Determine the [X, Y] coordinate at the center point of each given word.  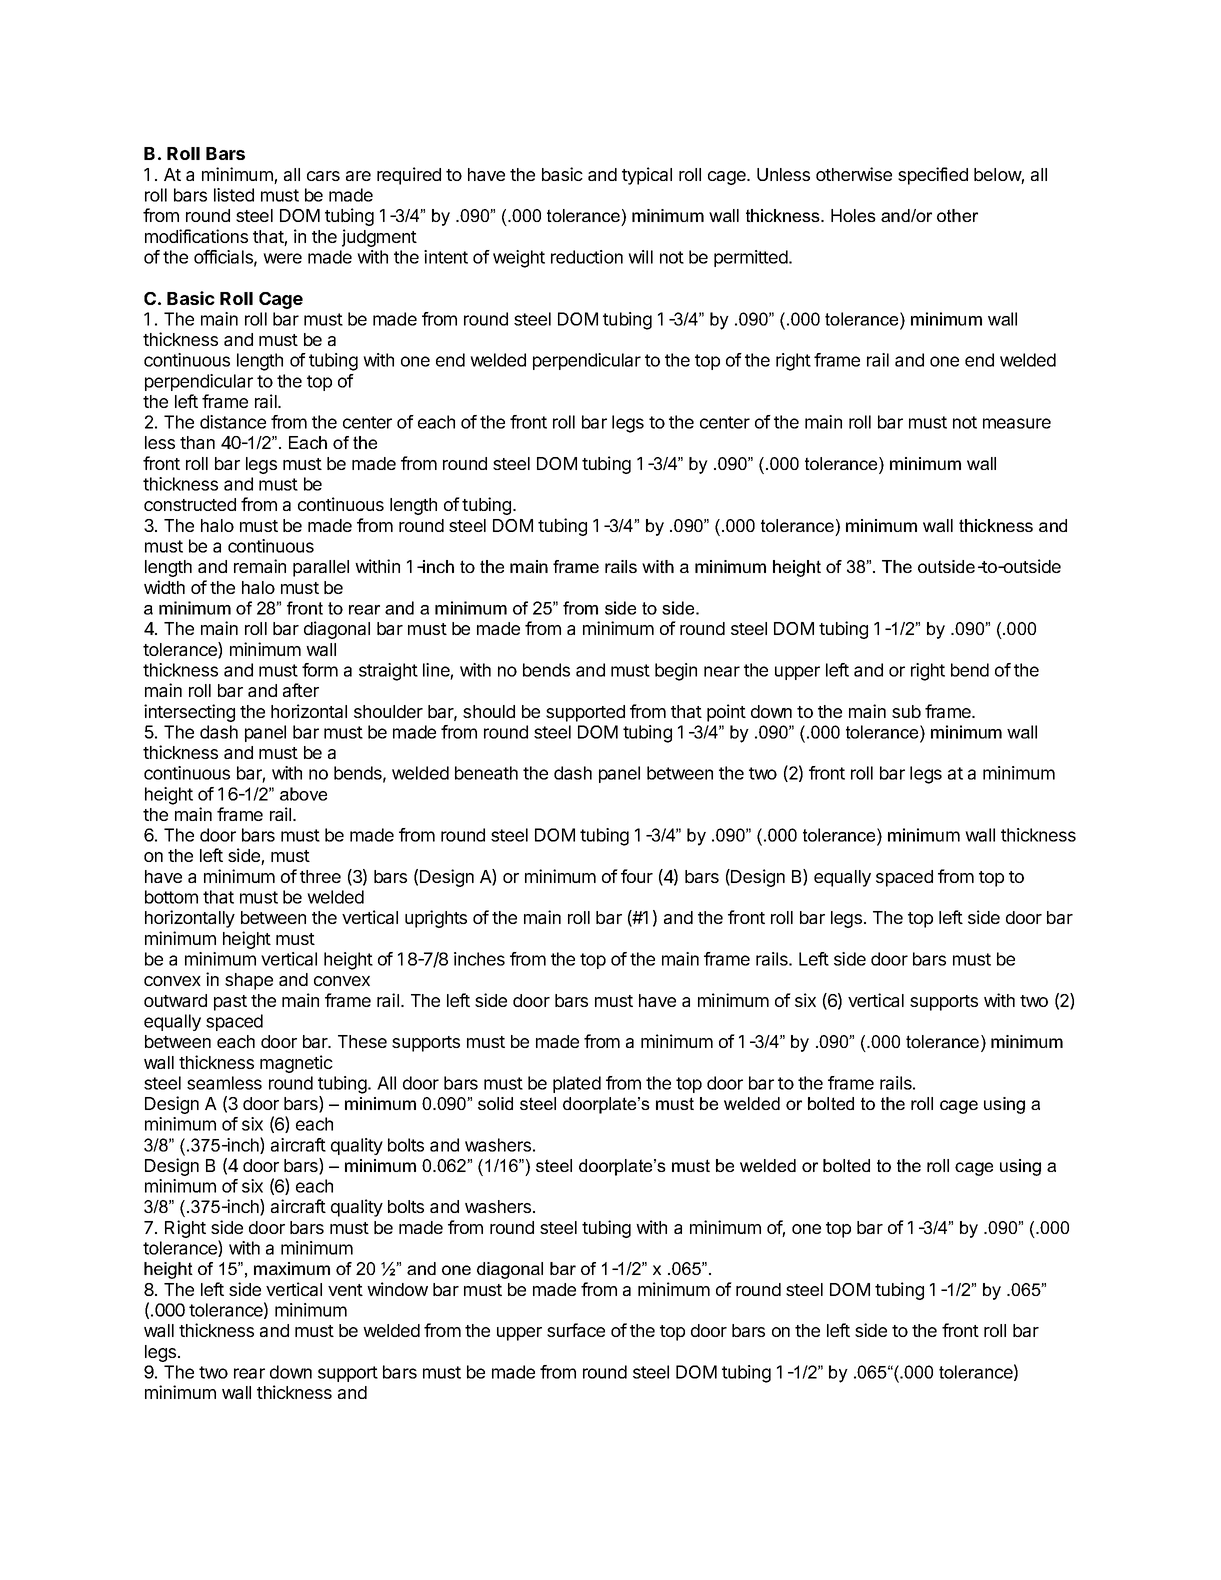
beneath [486, 773]
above [303, 794]
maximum [292, 1268]
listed [234, 195]
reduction [587, 257]
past [230, 1003]
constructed [190, 504]
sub [906, 711]
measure [1017, 423]
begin [676, 672]
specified [933, 176]
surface [576, 1330]
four [637, 876]
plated [577, 1084]
